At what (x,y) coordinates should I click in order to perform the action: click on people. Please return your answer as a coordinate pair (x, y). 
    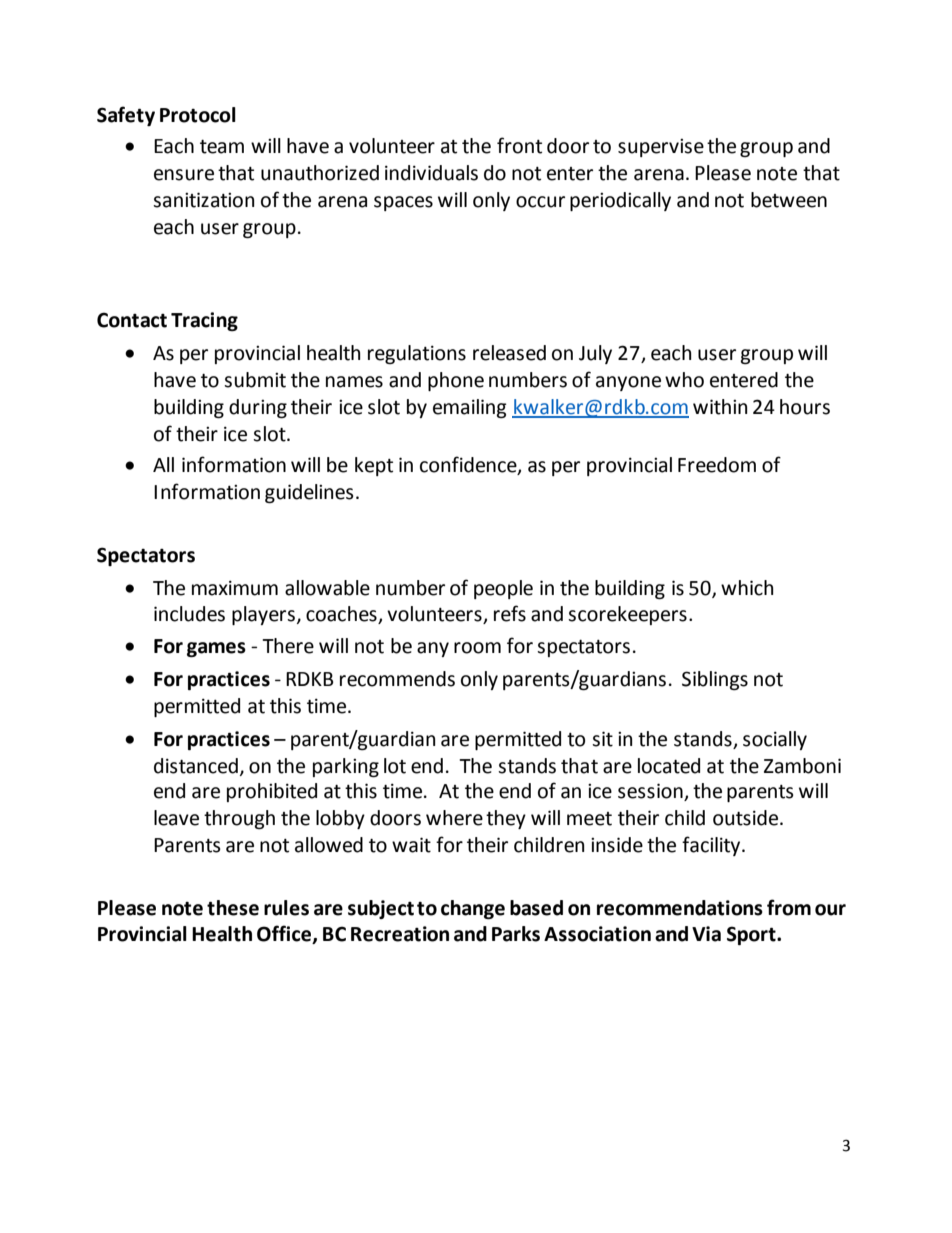
    Looking at the image, I should click on (503, 589).
